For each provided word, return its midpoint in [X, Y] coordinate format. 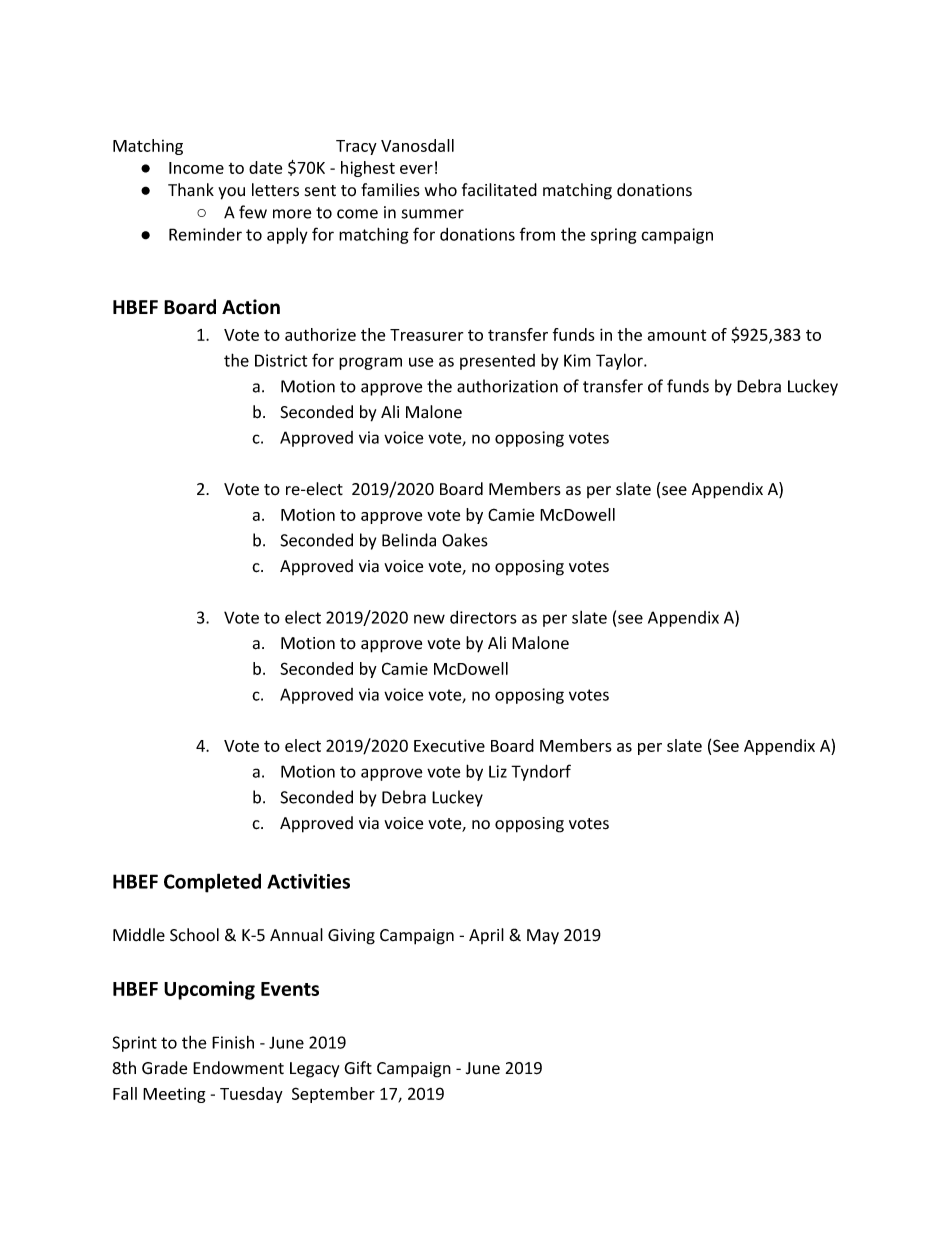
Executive [449, 745]
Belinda [409, 540]
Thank [191, 190]
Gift [358, 1068]
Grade [164, 1068]
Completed [212, 883]
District [281, 360]
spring [614, 236]
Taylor [620, 361]
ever [416, 169]
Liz [498, 771]
